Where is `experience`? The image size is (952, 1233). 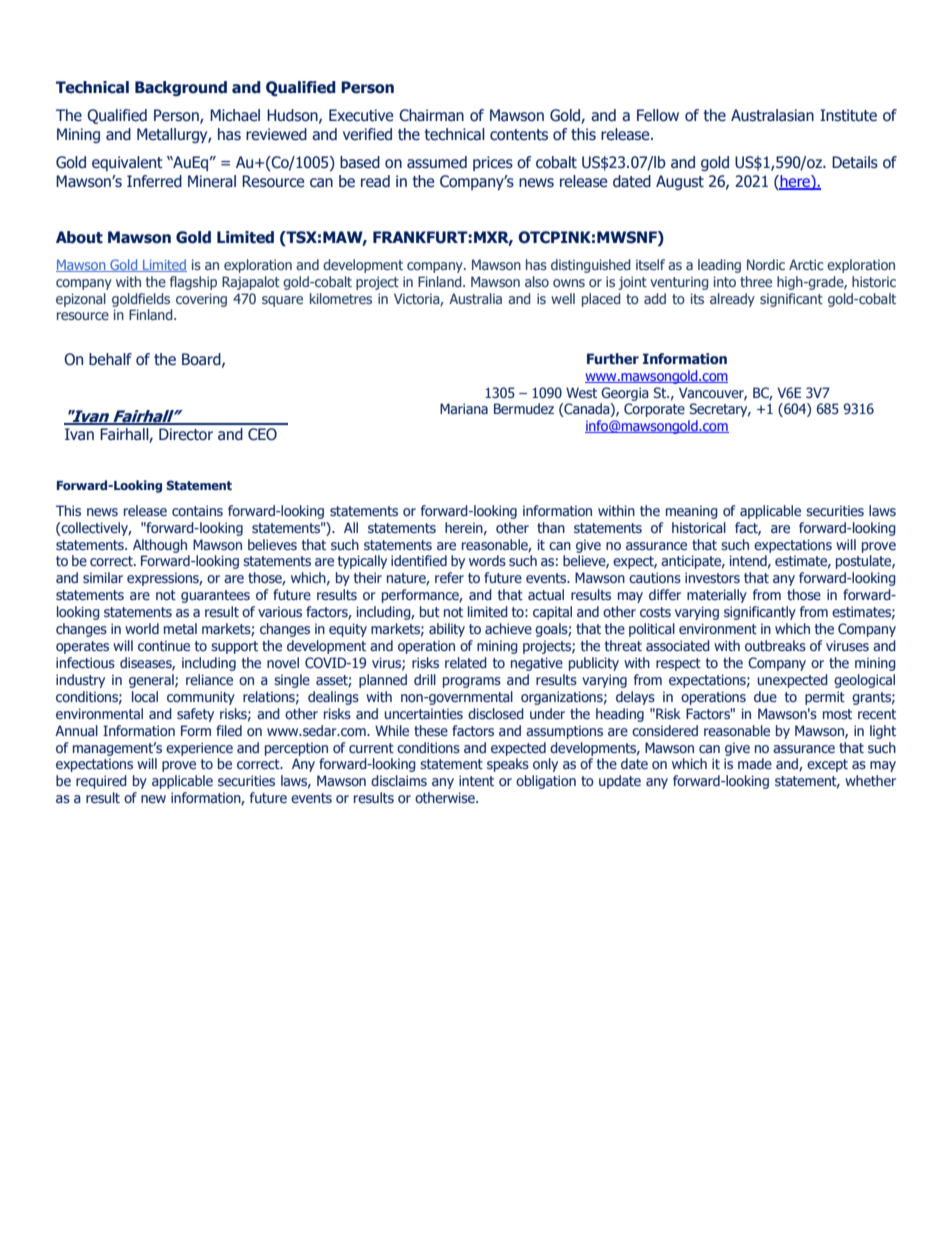
experience is located at coordinates (199, 749).
